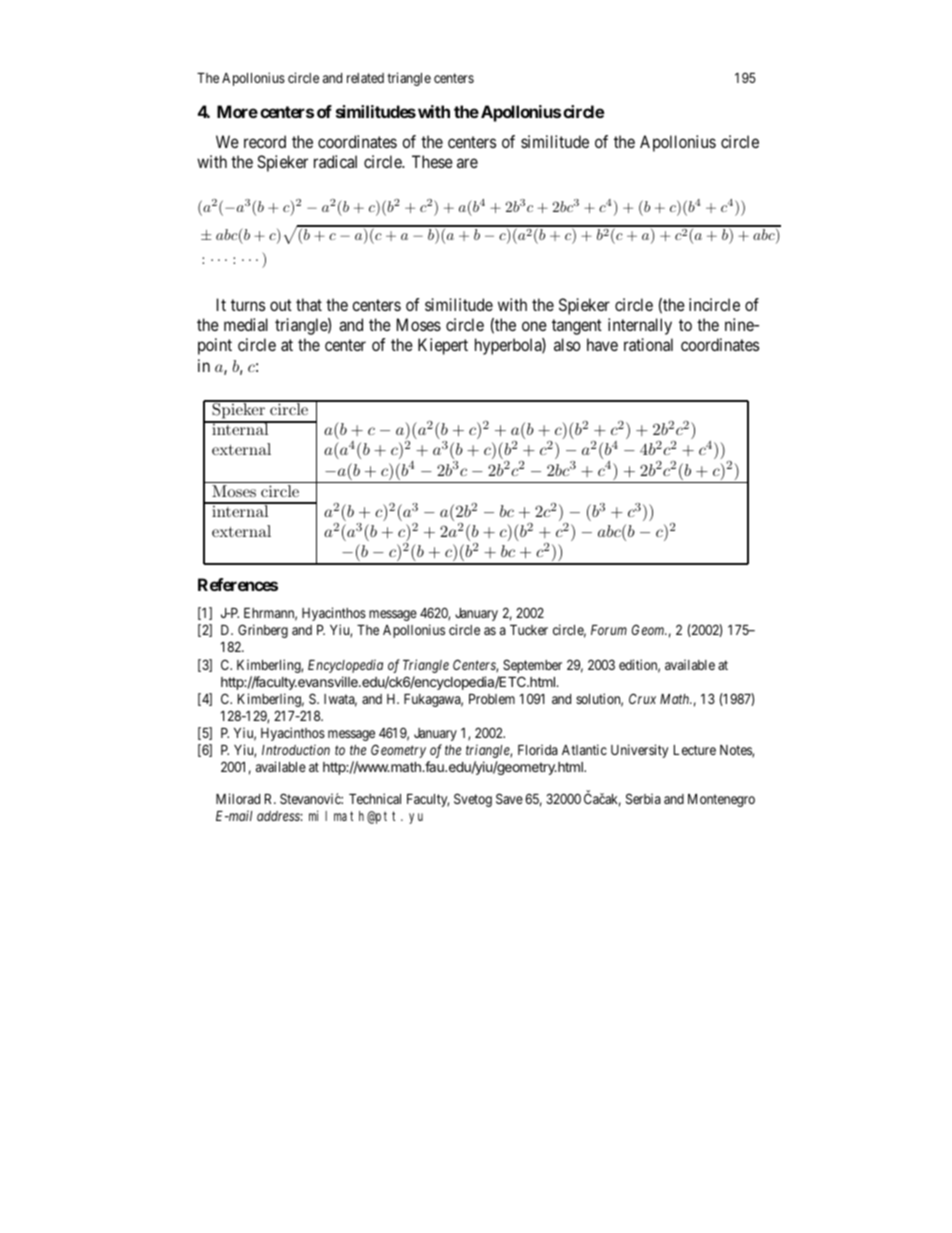 The height and width of the page is (1233, 952). What do you see at coordinates (265, 141) in the page?
I see `record` at bounding box center [265, 141].
